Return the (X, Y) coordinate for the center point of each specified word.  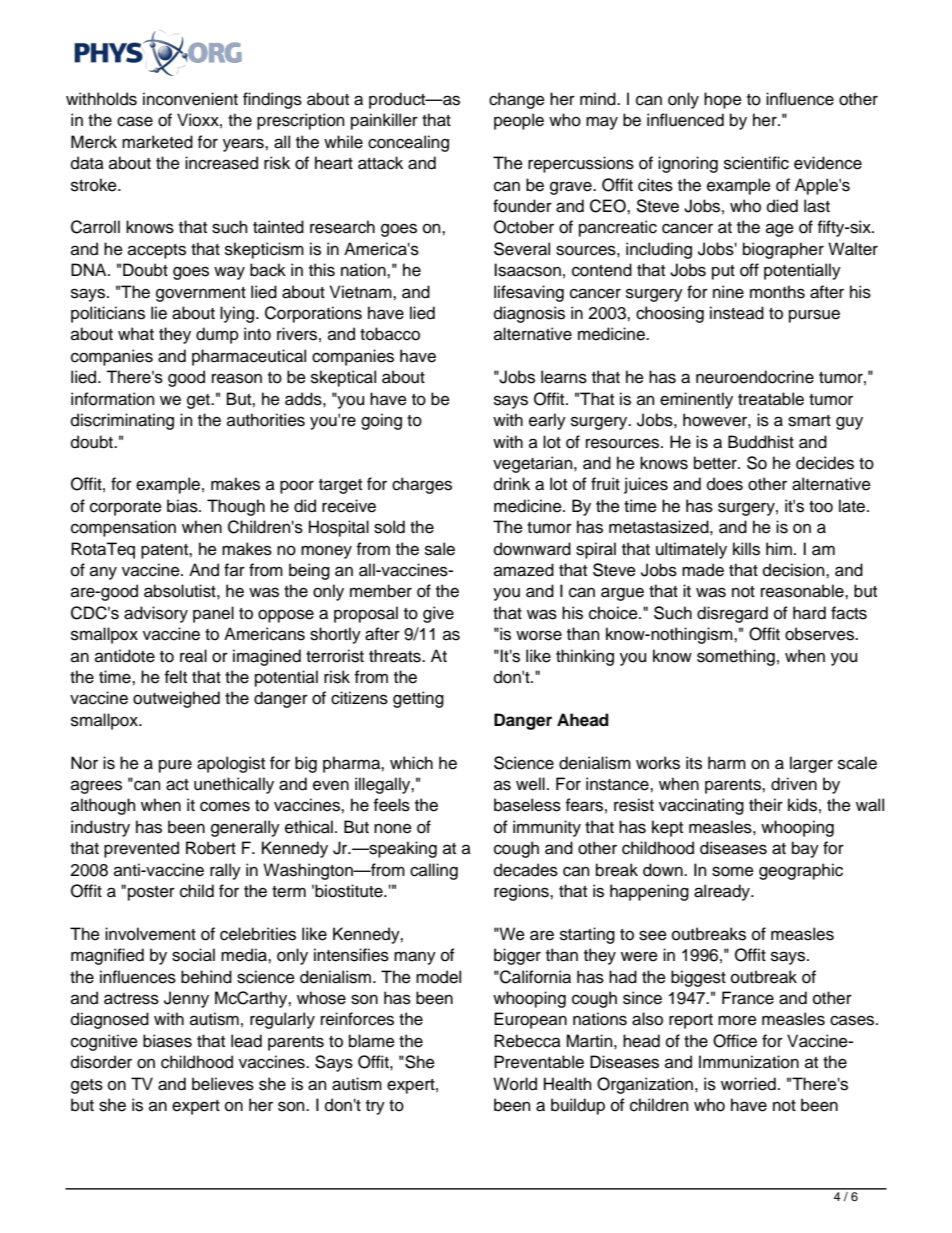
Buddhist (761, 442)
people (519, 121)
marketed (157, 142)
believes (223, 1084)
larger (811, 764)
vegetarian (534, 464)
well (530, 784)
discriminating (122, 421)
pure (175, 766)
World (515, 1084)
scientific (756, 163)
